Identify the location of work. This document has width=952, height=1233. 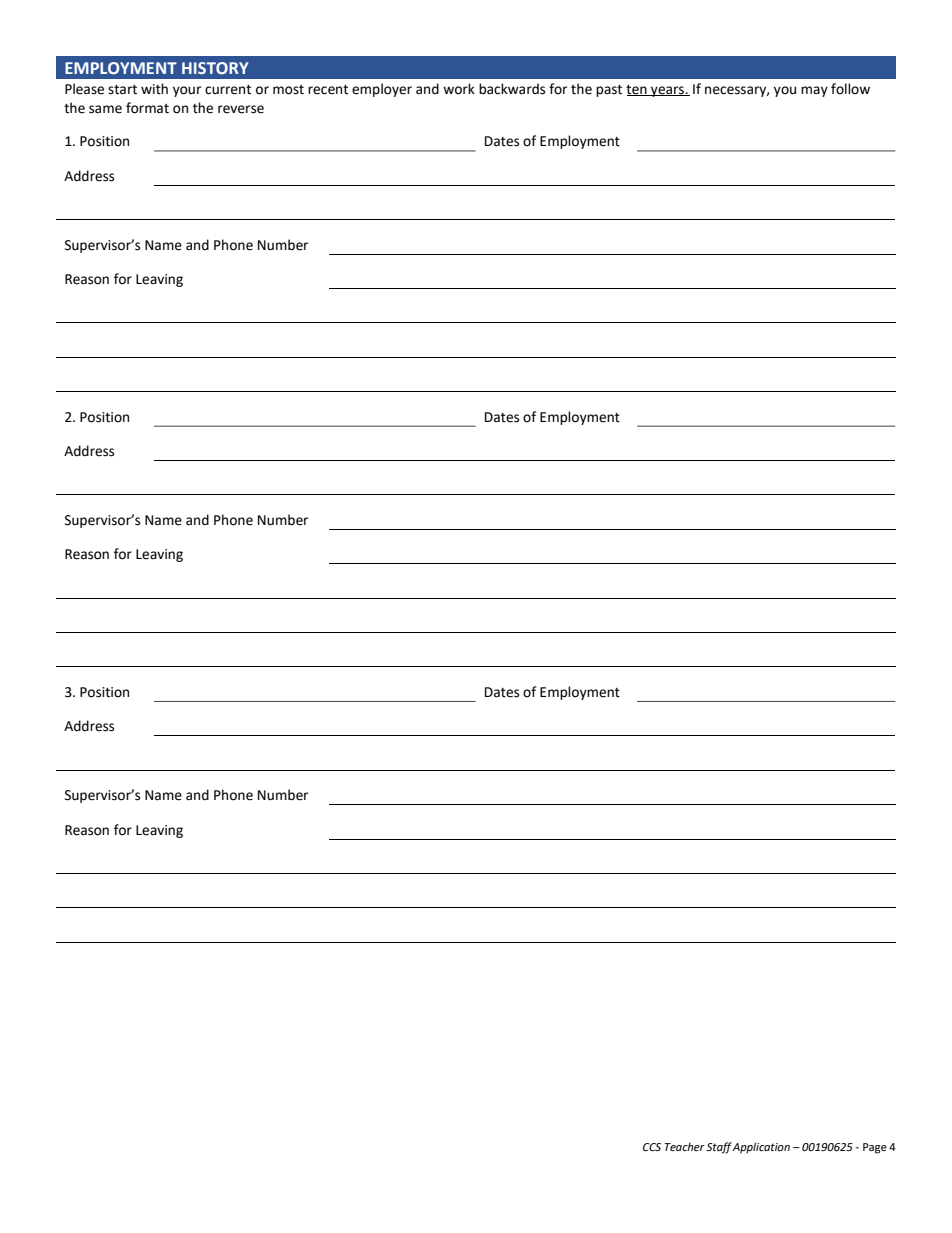
(459, 89).
